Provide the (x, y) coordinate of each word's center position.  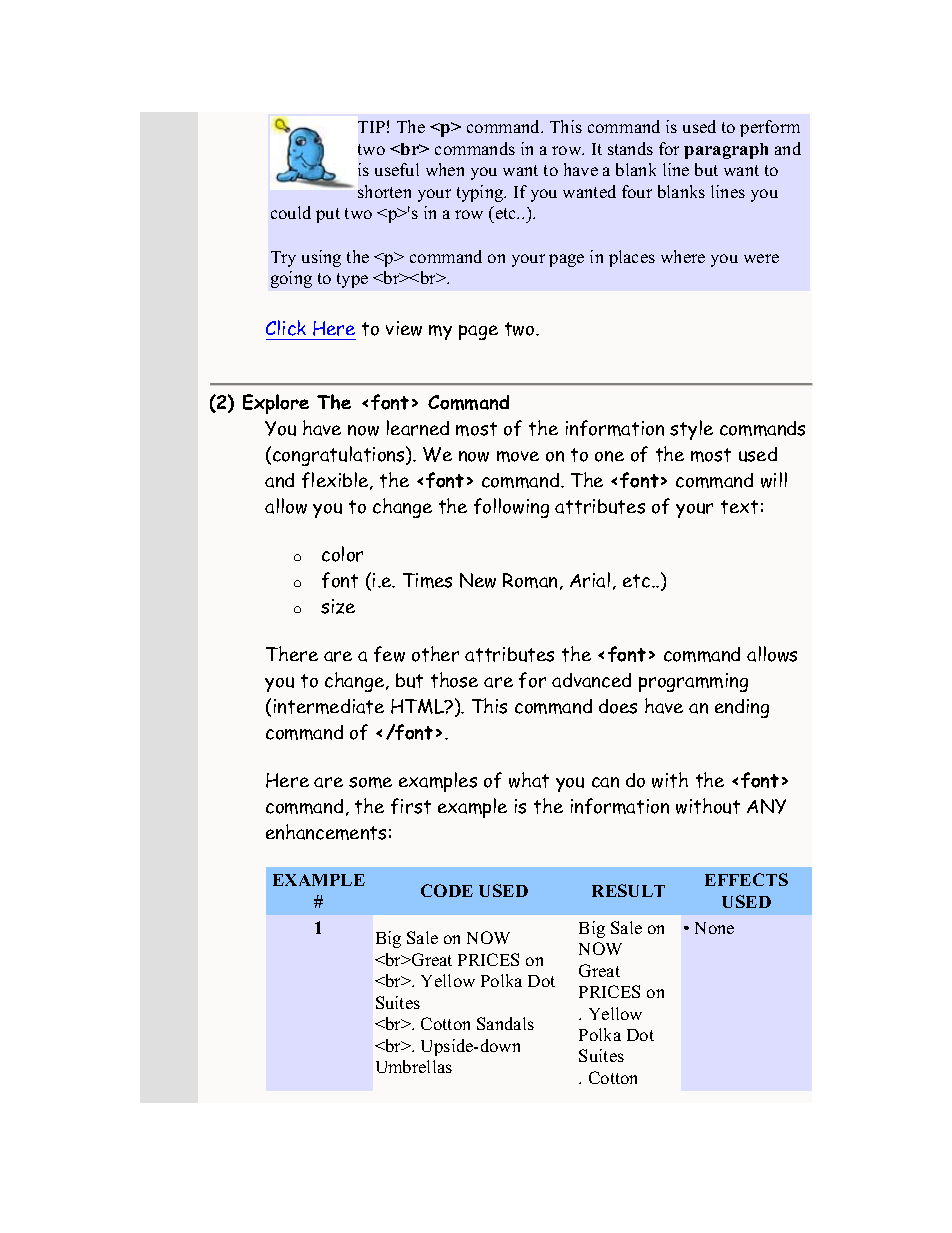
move (518, 456)
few (389, 654)
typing (481, 193)
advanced (591, 680)
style (691, 430)
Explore (276, 404)
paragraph (726, 151)
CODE (447, 890)
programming (693, 682)
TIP (371, 127)
